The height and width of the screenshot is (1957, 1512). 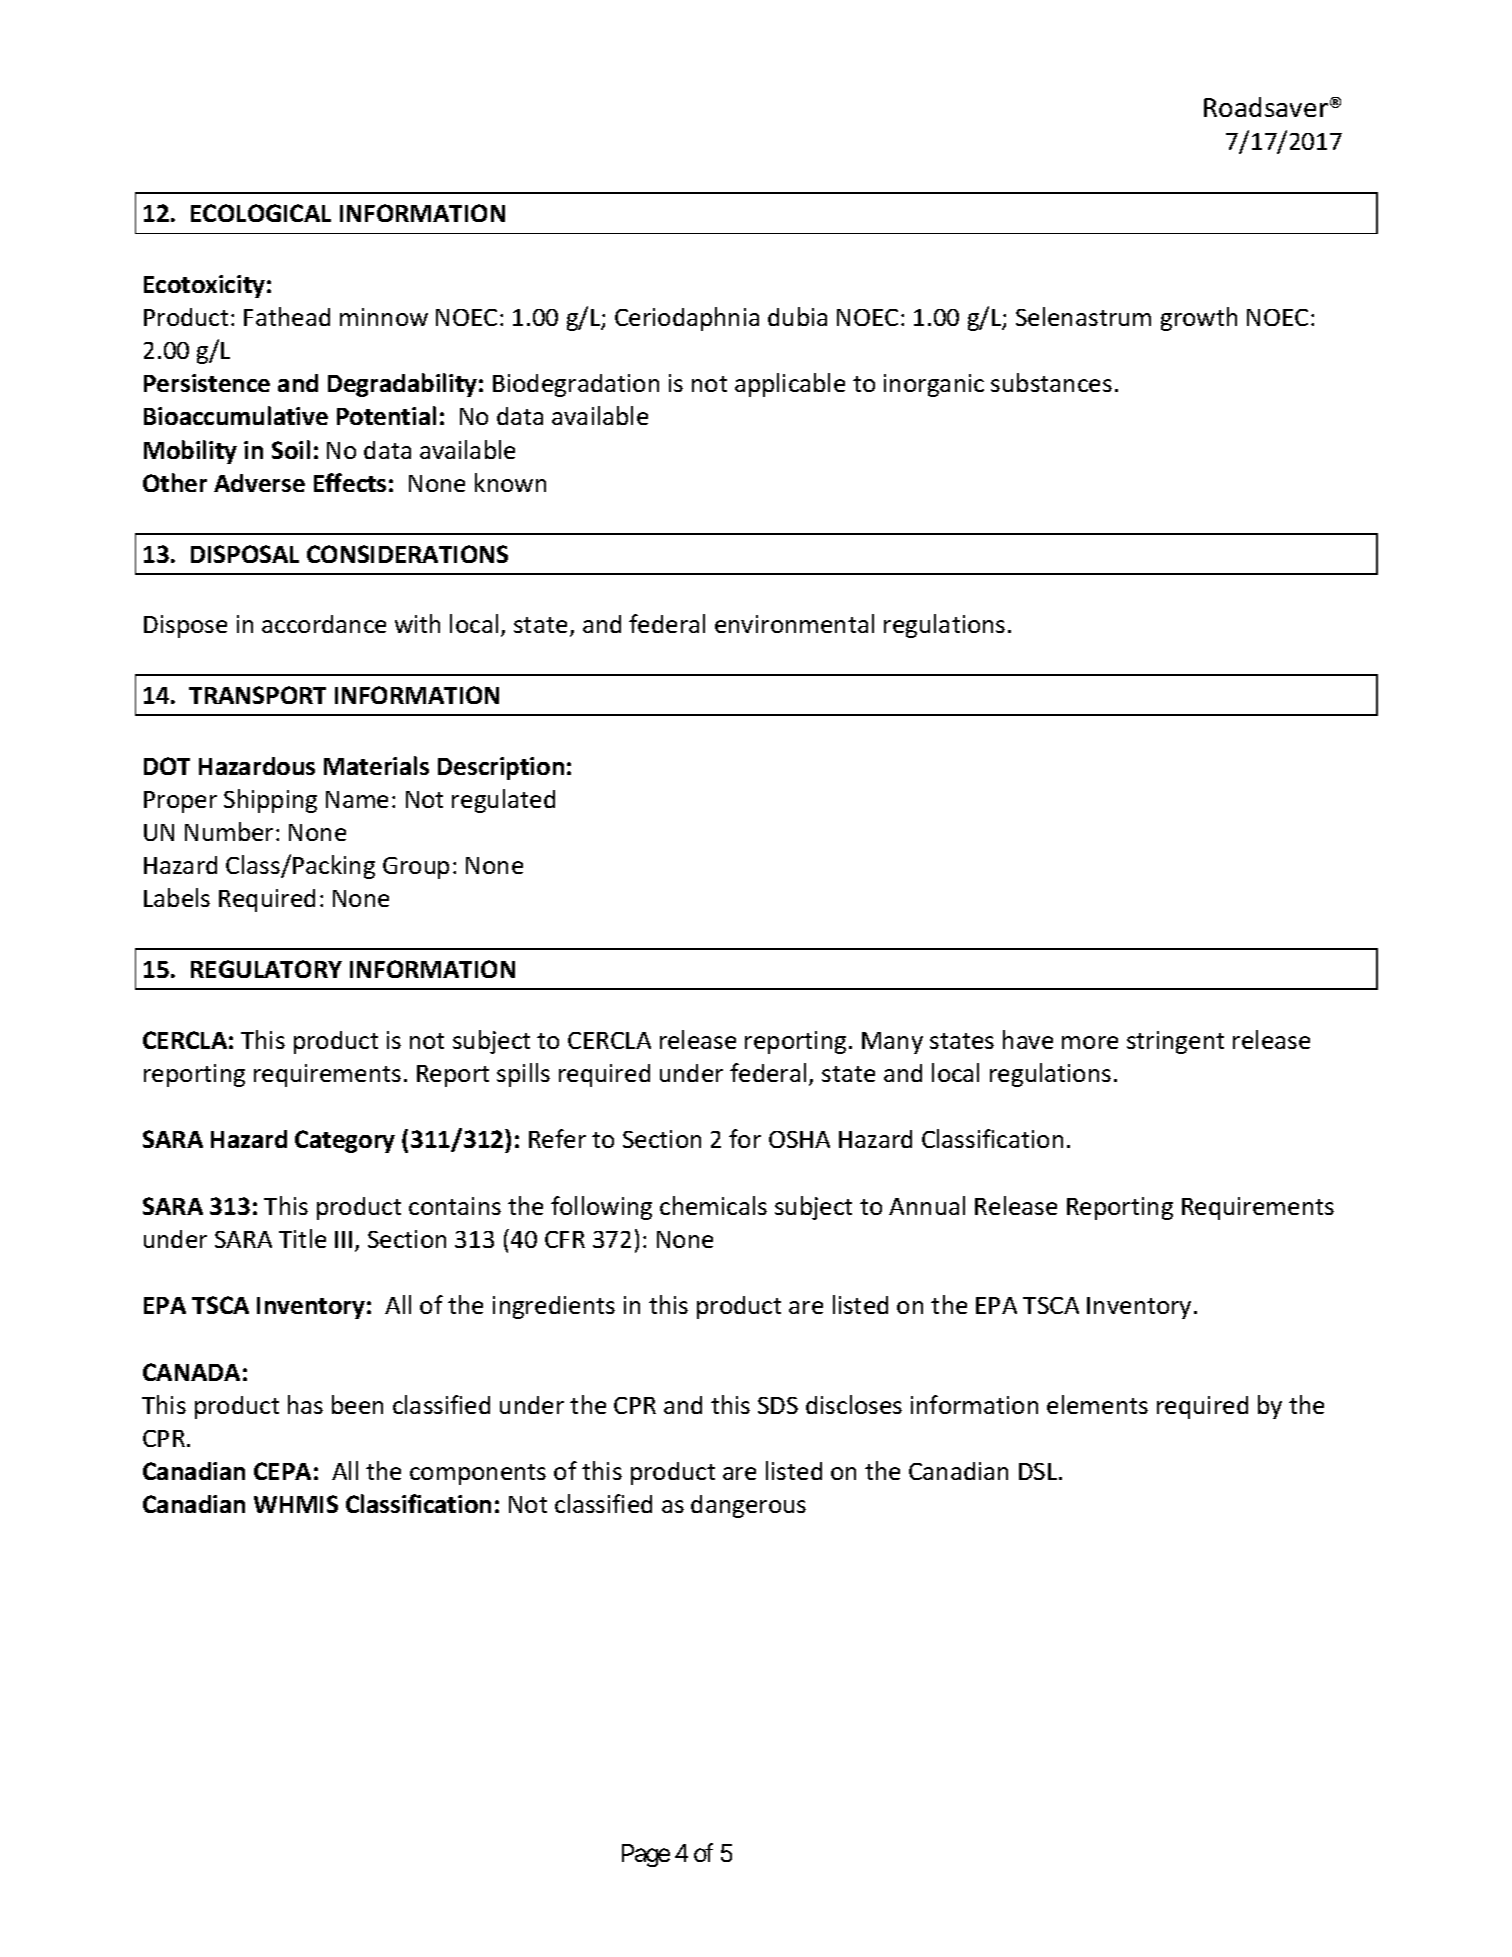 What do you see at coordinates (282, 1471) in the screenshot?
I see `CEPA` at bounding box center [282, 1471].
